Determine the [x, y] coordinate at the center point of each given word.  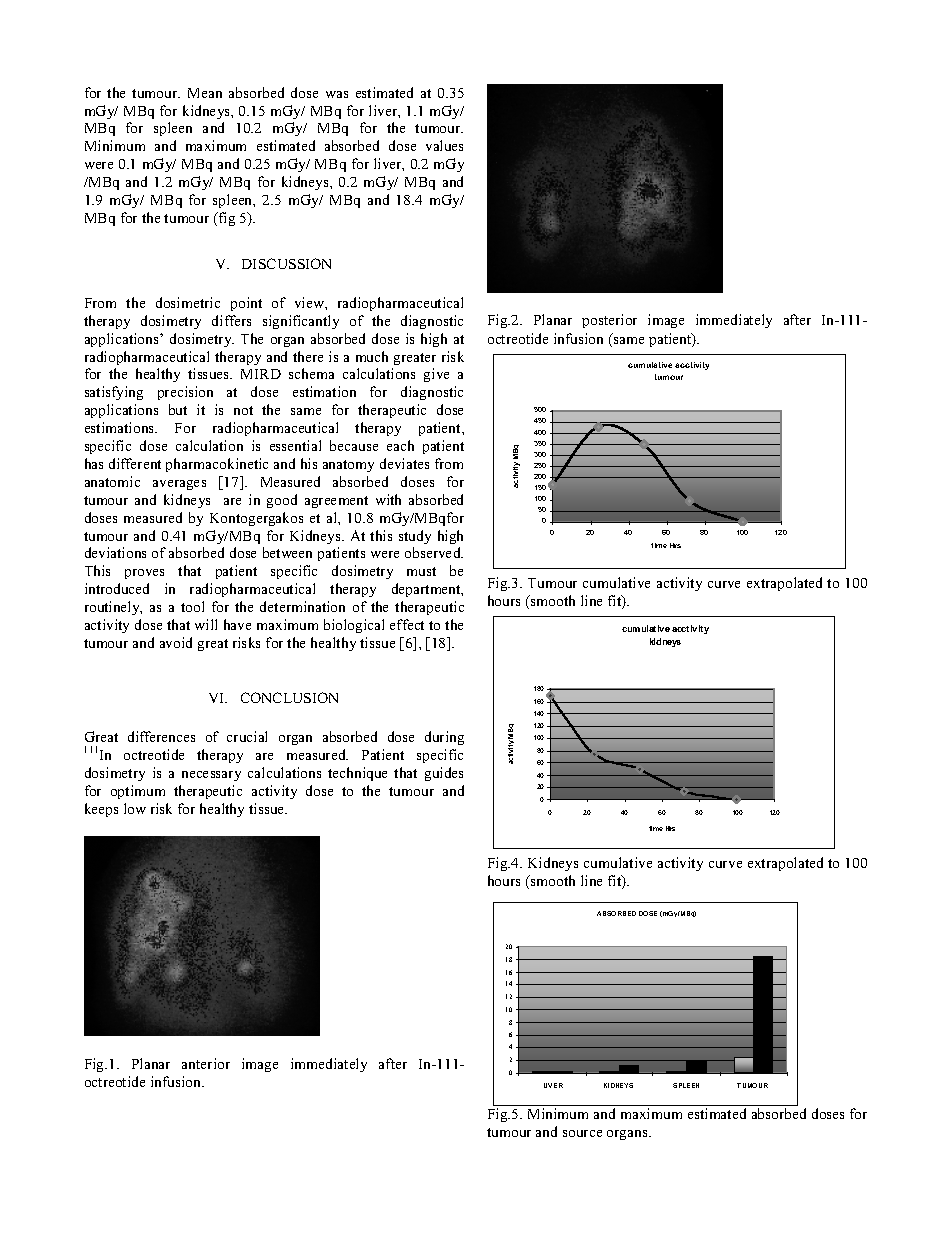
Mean [205, 93]
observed [434, 552]
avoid [176, 642]
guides [444, 774]
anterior [206, 1063]
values [444, 145]
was [337, 94]
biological [354, 626]
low [135, 808]
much [372, 356]
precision [185, 393]
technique [357, 774]
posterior [609, 321]
